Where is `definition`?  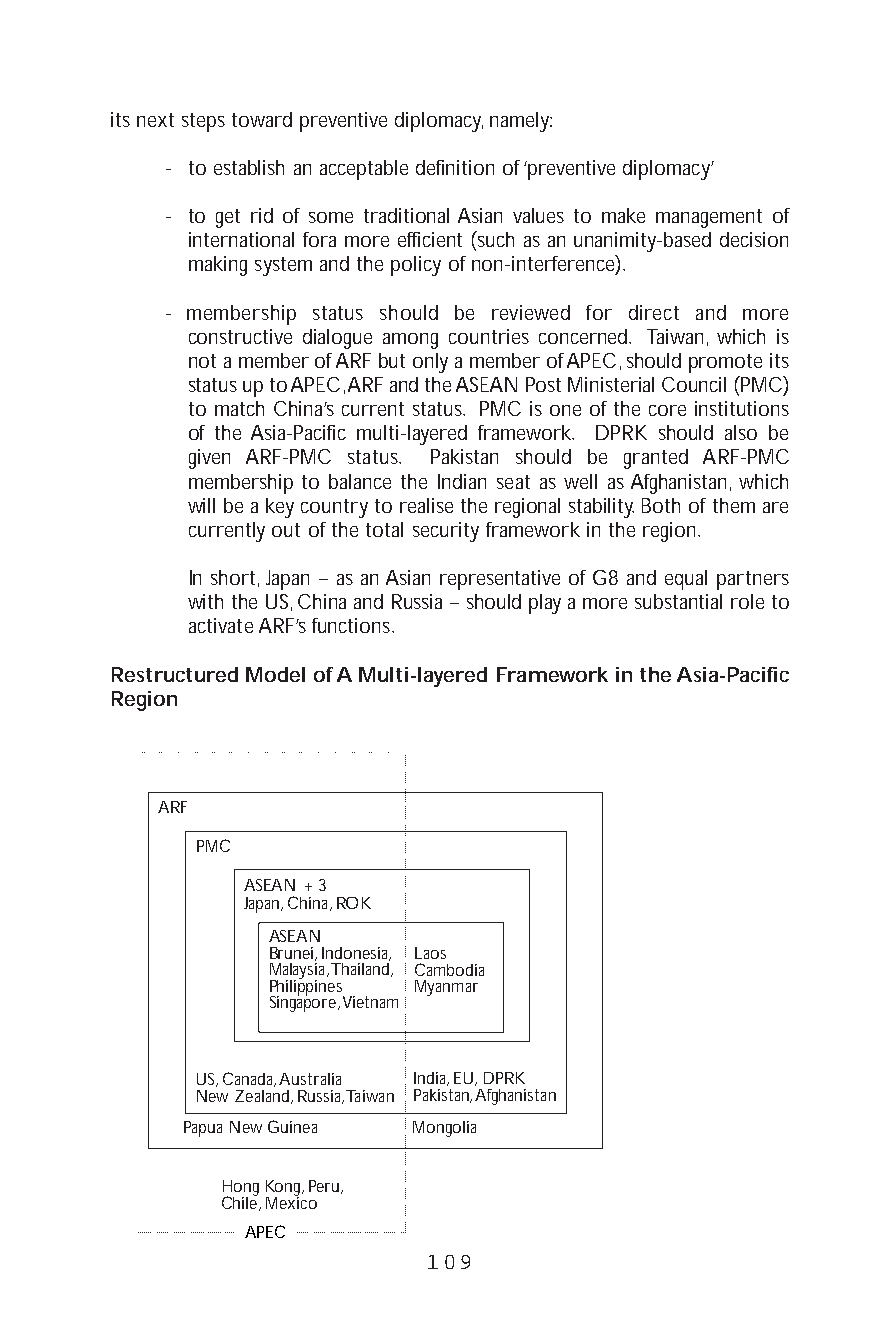
definition is located at coordinates (455, 167).
